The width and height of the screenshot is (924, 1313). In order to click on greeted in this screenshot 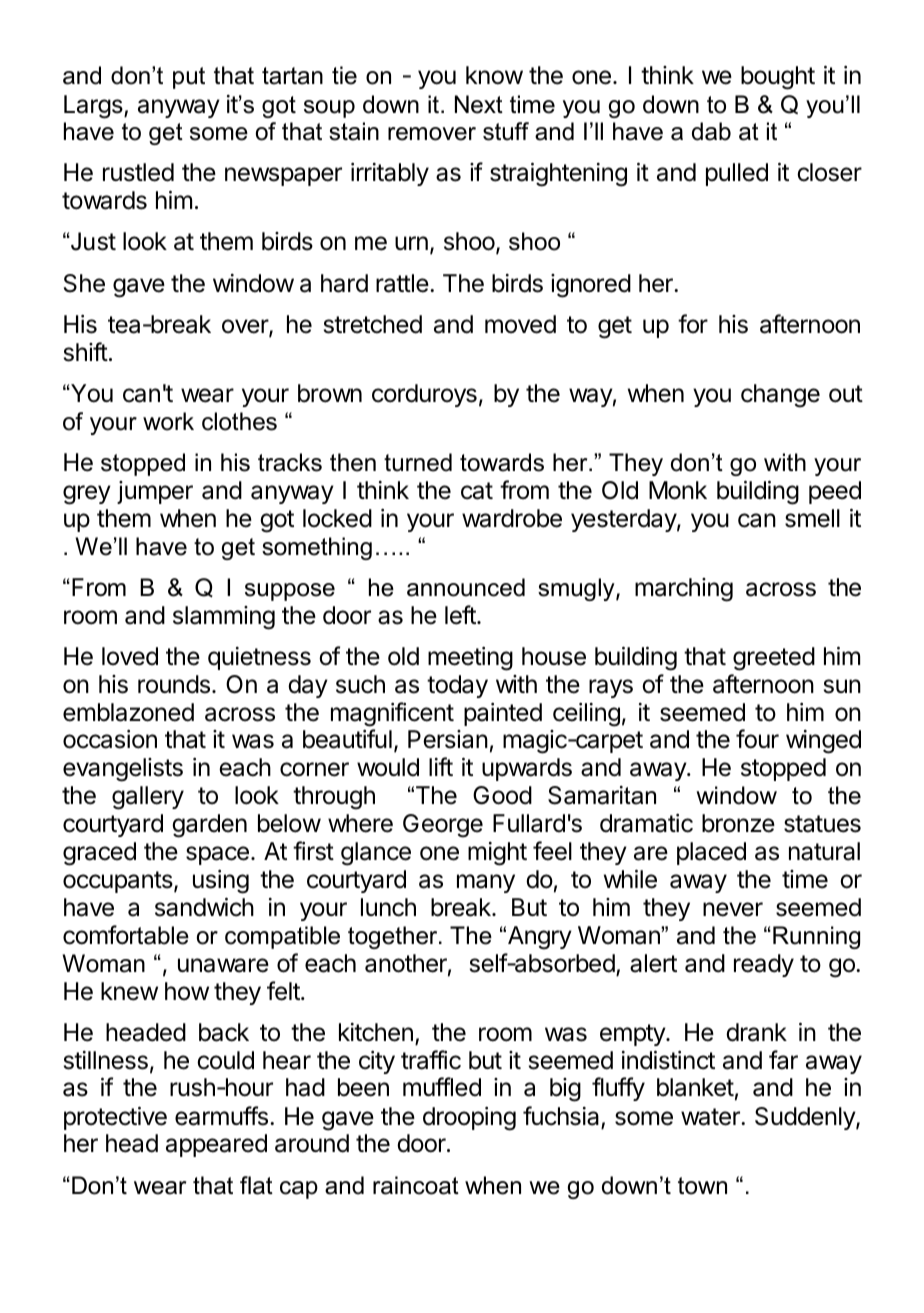, I will do `click(774, 659)`.
